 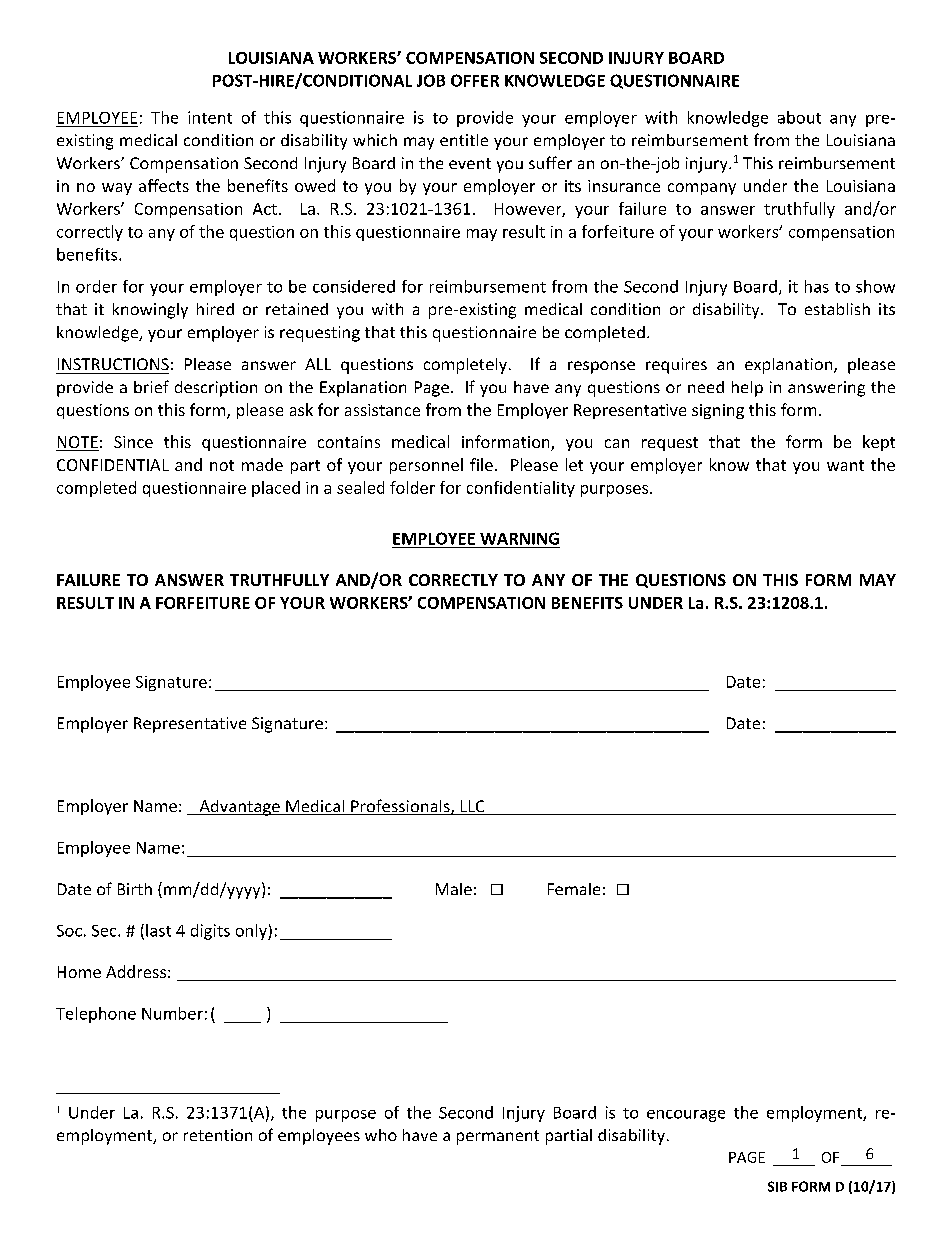 What do you see at coordinates (799, 117) in the screenshot?
I see `about` at bounding box center [799, 117].
